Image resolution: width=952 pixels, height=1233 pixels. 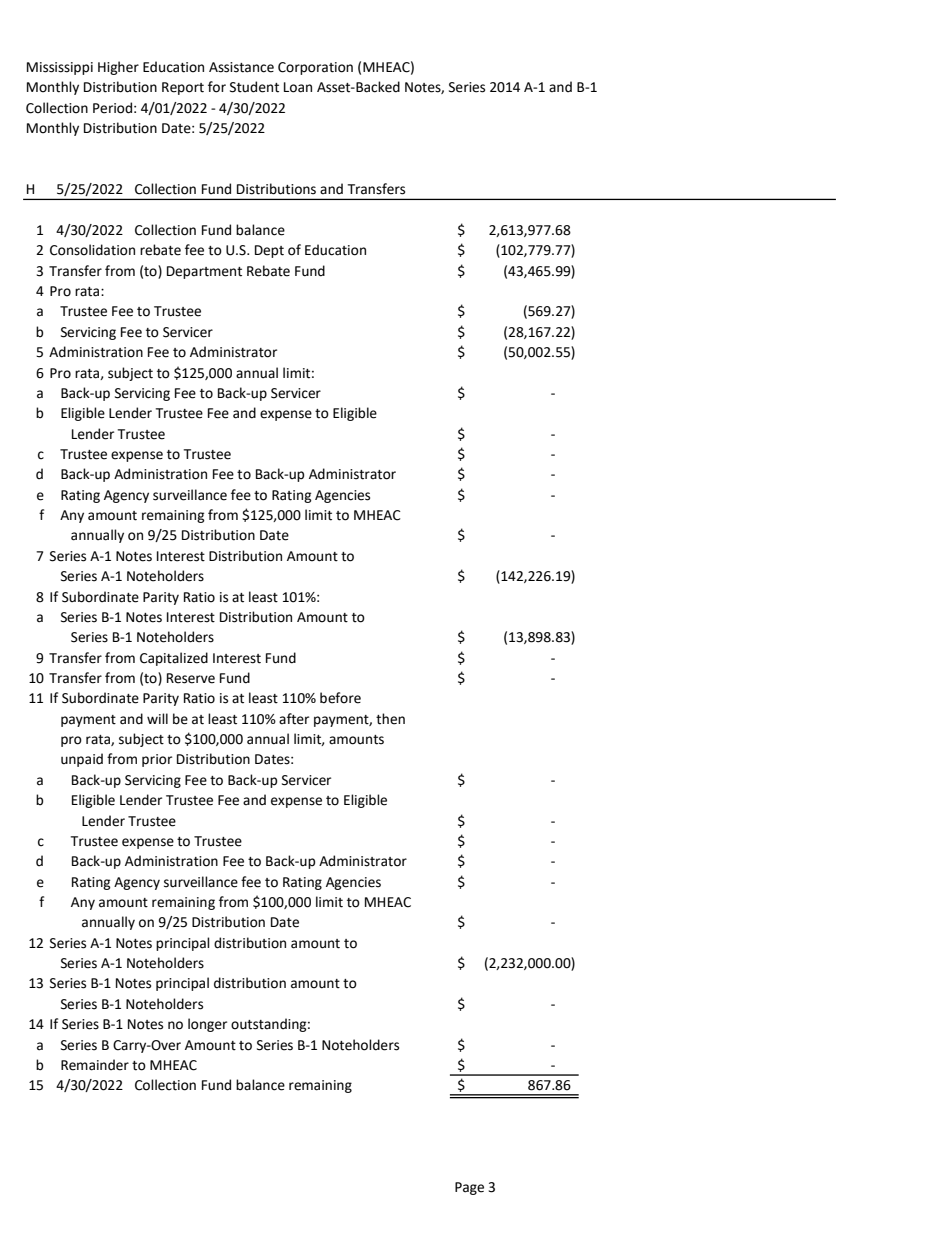 What do you see at coordinates (204, 272) in the screenshot?
I see `Department` at bounding box center [204, 272].
